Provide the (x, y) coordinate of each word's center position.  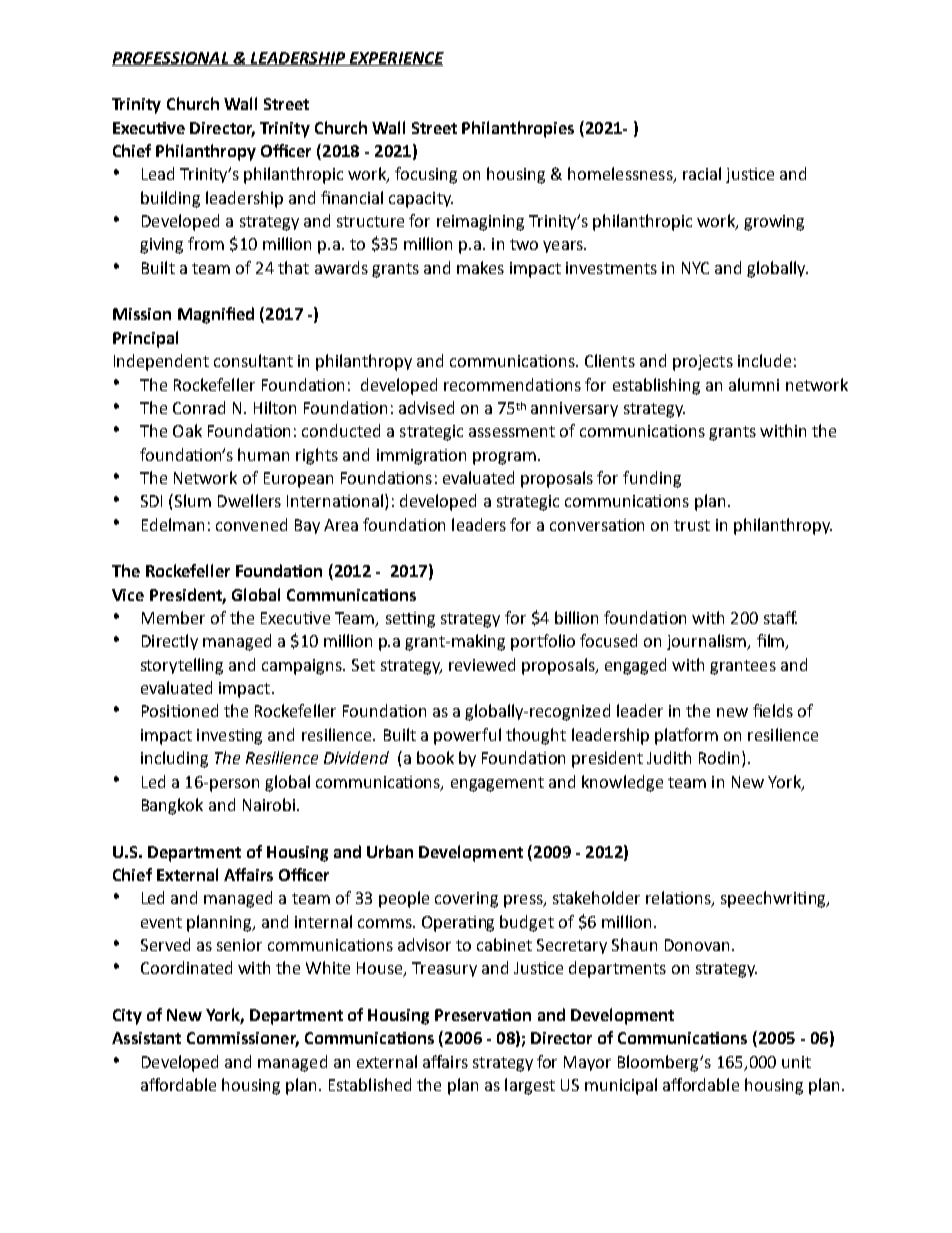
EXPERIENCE (395, 59)
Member (173, 617)
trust (692, 525)
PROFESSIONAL (171, 59)
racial (702, 173)
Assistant (146, 1038)
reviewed (482, 664)
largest (530, 1086)
